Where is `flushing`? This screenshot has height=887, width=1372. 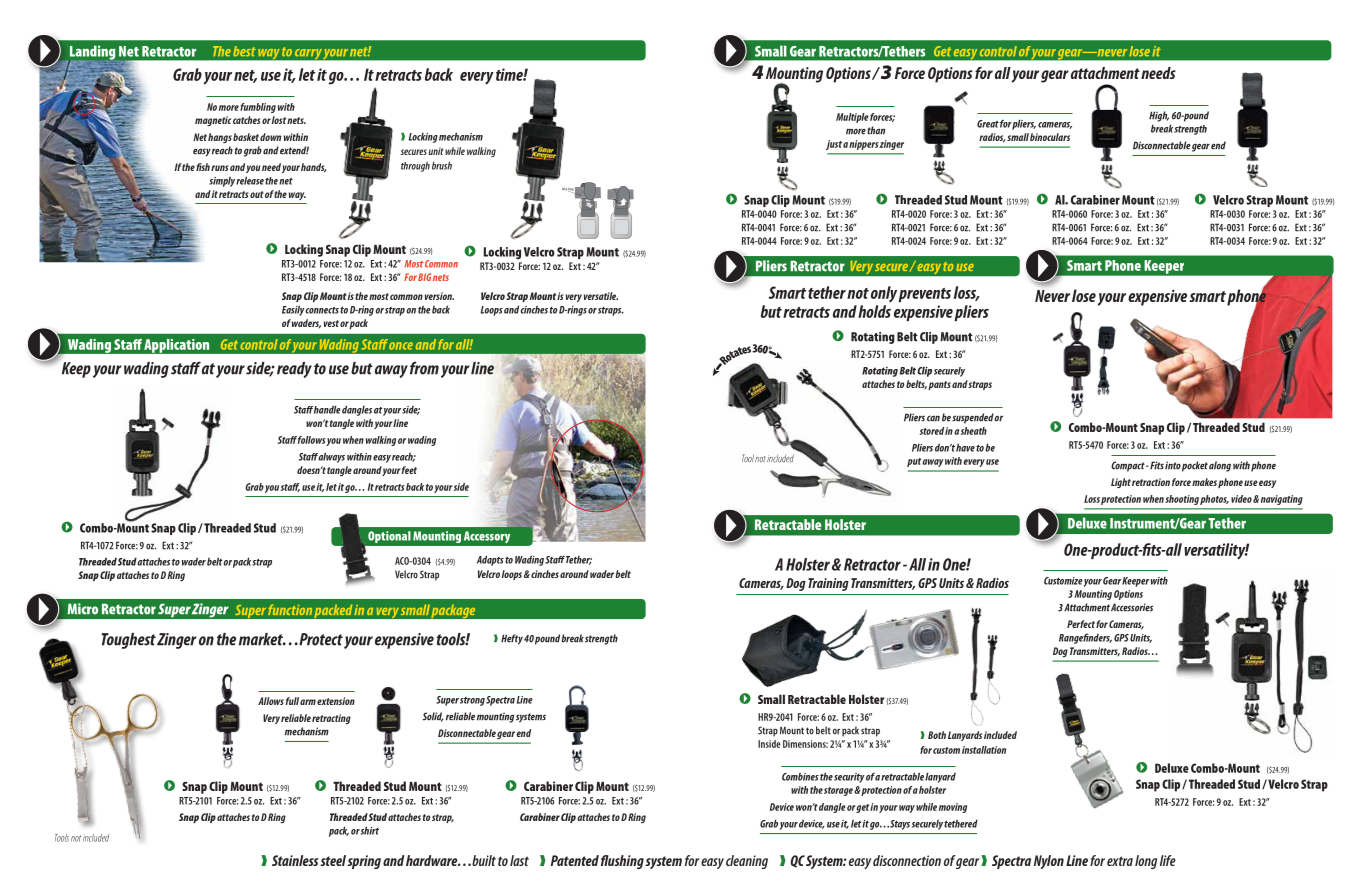 flushing is located at coordinates (622, 862).
